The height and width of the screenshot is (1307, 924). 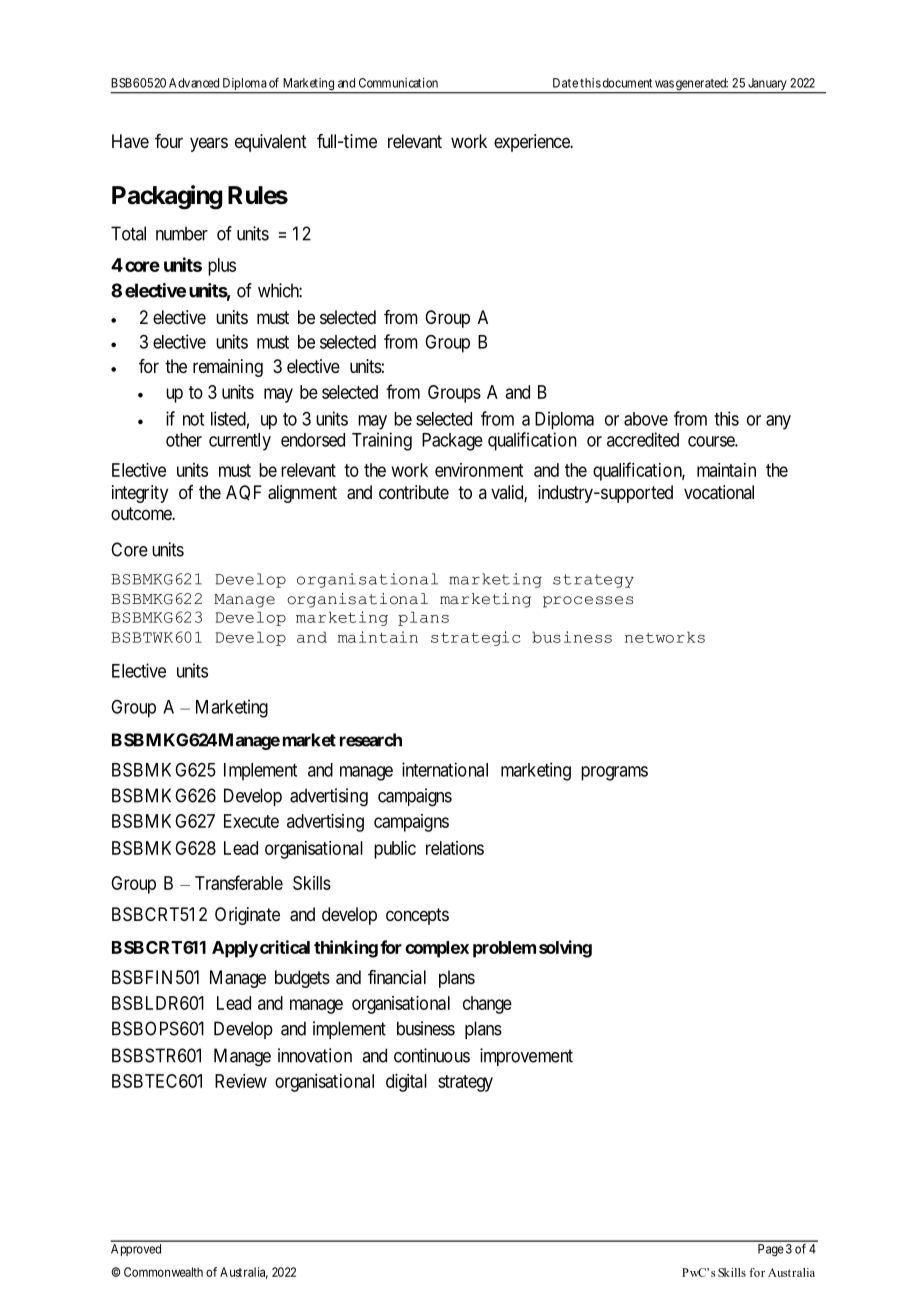 I want to click on Execute, so click(x=251, y=821).
